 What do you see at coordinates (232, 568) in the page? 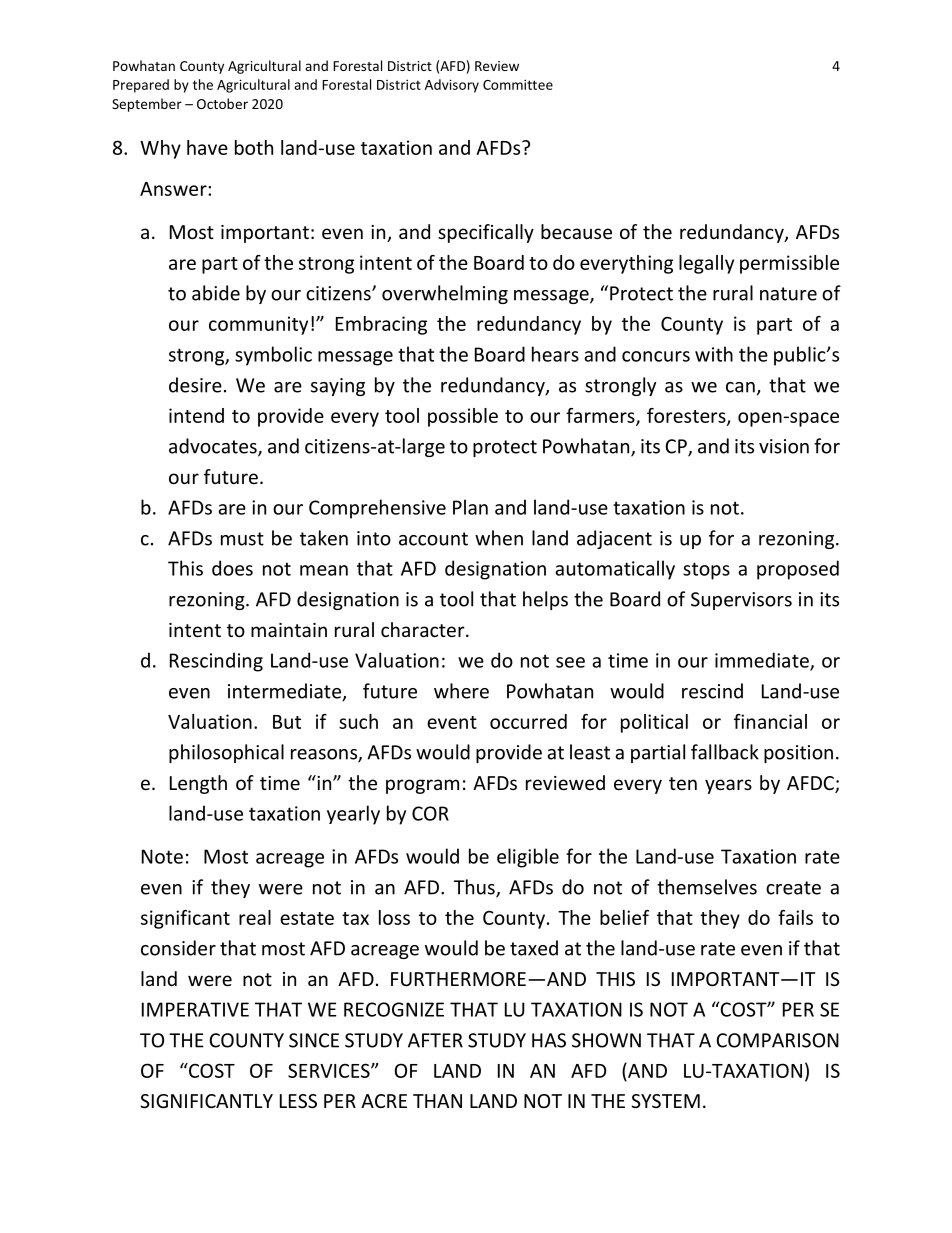
I see `does` at bounding box center [232, 568].
